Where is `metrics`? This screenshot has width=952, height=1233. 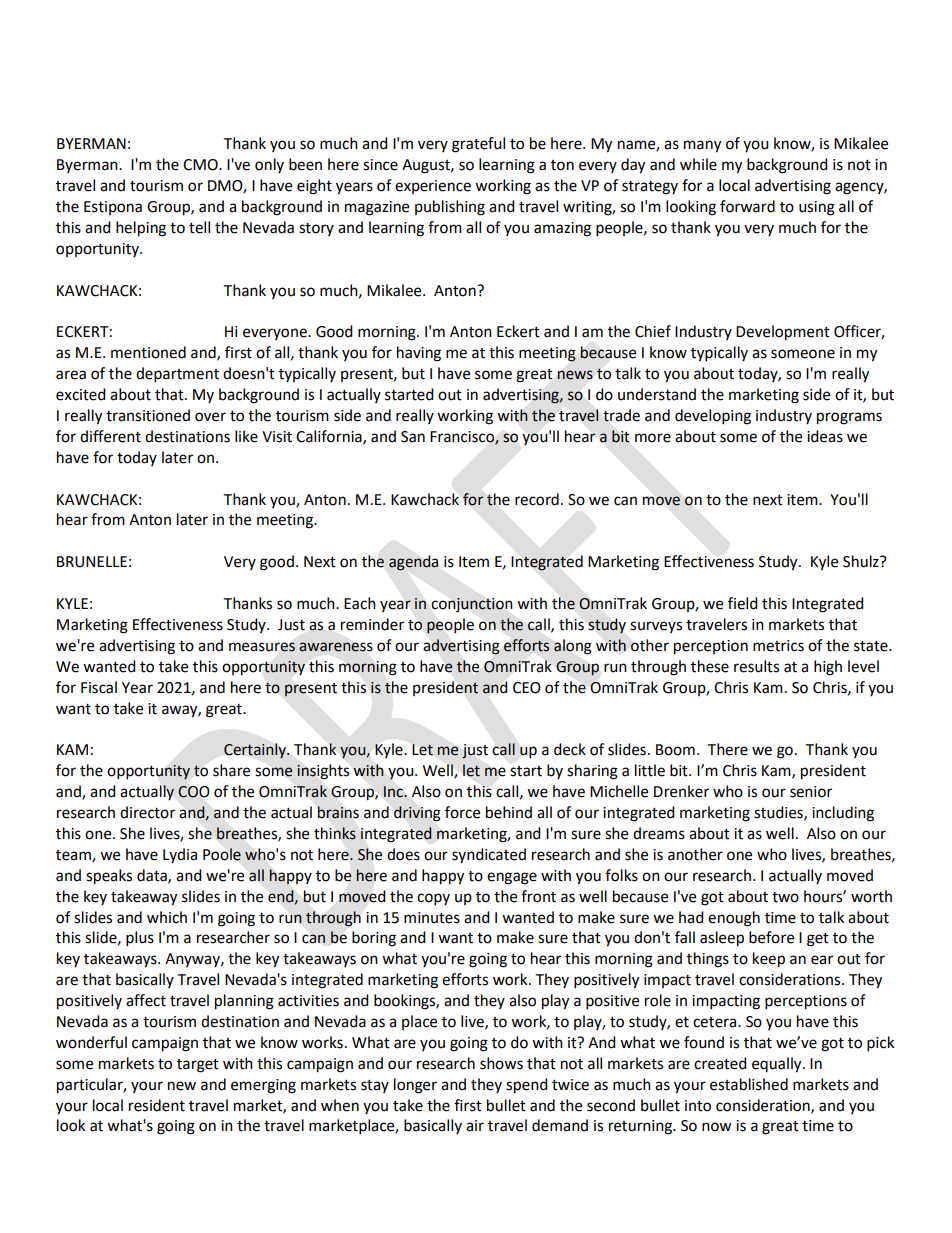 metrics is located at coordinates (778, 646).
